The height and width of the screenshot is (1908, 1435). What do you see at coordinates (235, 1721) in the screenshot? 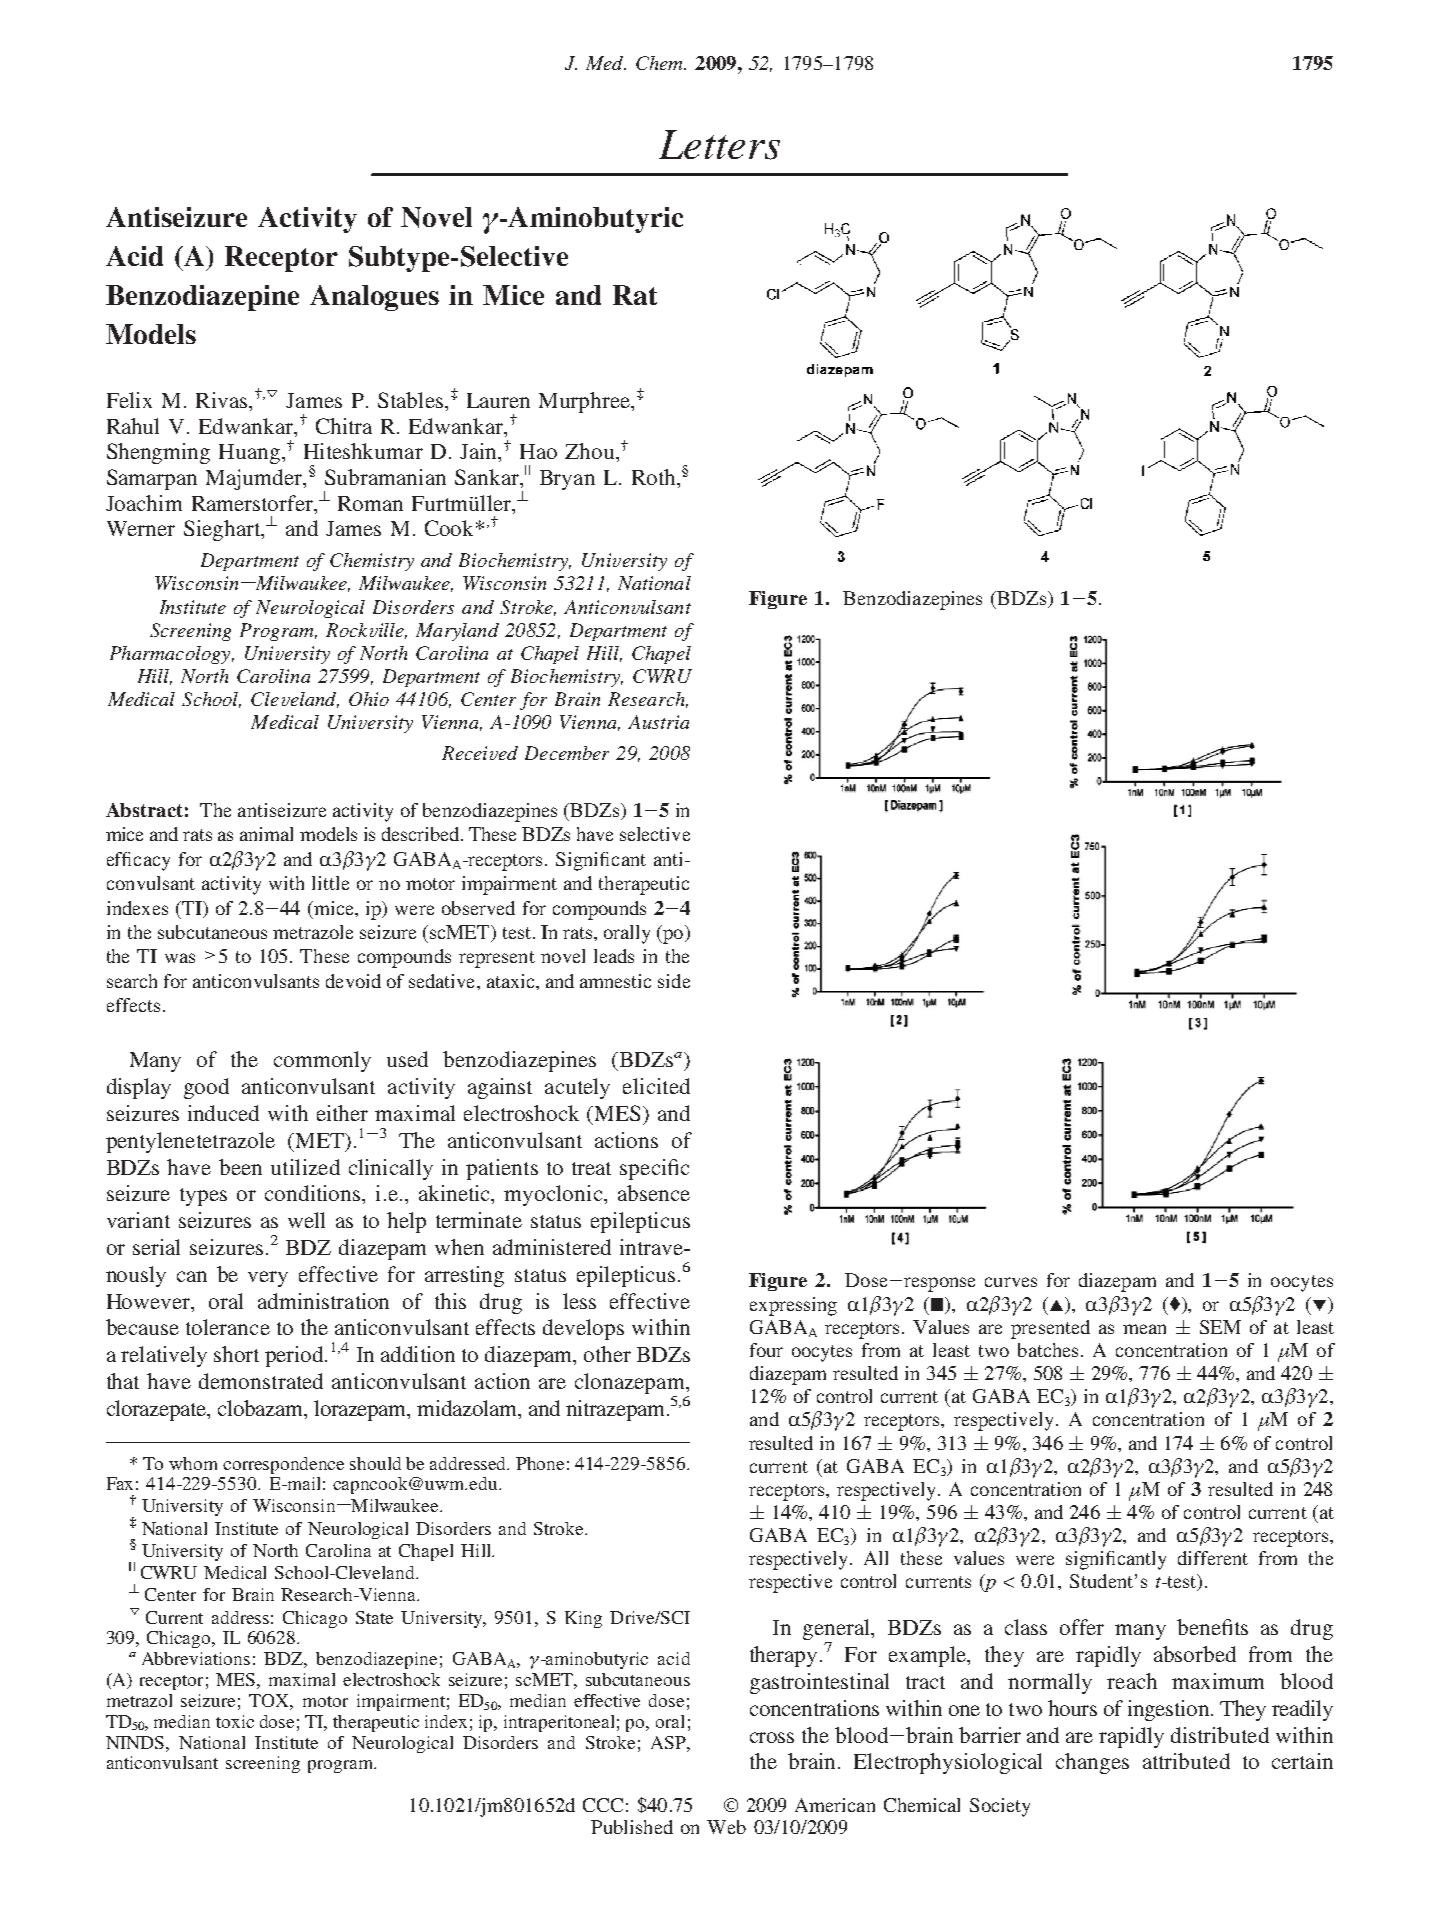
I see `toxic` at bounding box center [235, 1721].
